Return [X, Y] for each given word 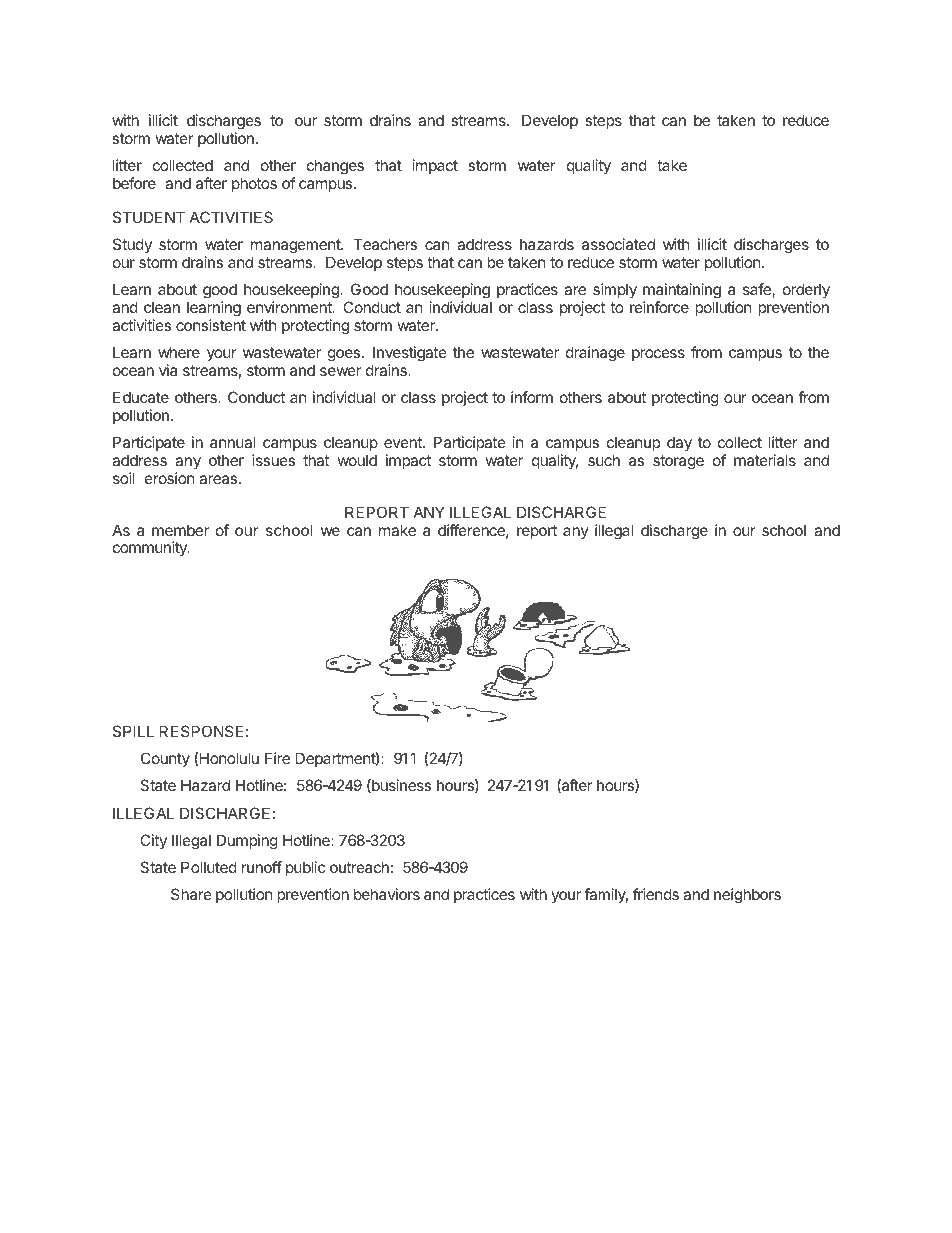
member [180, 530]
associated [618, 244]
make [397, 530]
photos [254, 184]
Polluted [209, 867]
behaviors [387, 894]
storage [678, 462]
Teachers [385, 244]
